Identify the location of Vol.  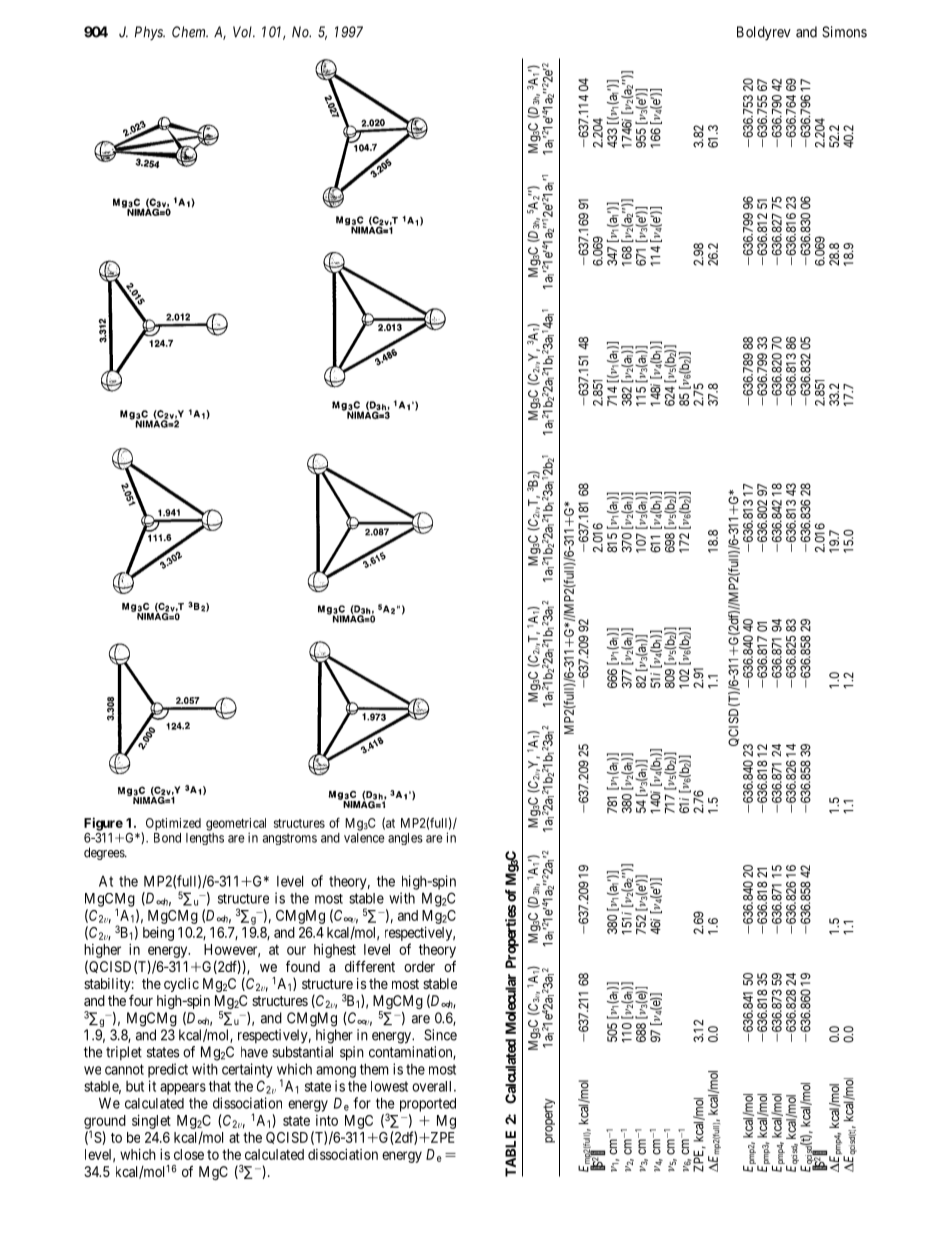
(244, 32).
